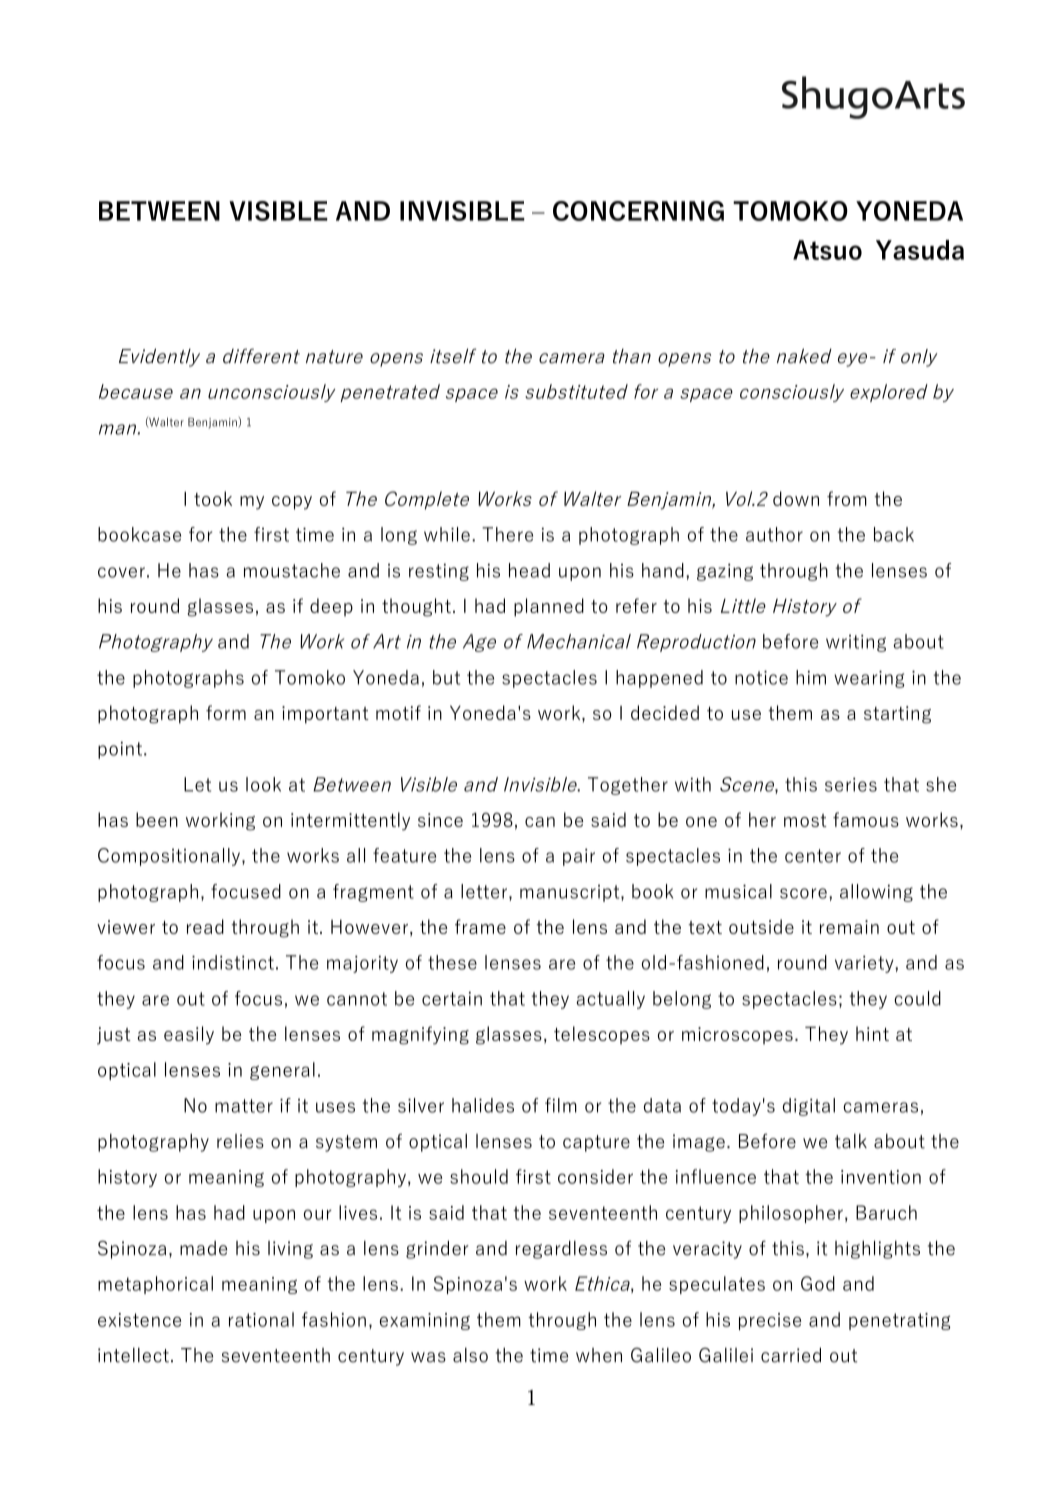 Image resolution: width=1062 pixels, height=1502 pixels. Describe the element at coordinates (261, 1319) in the image. I see `rational` at that location.
